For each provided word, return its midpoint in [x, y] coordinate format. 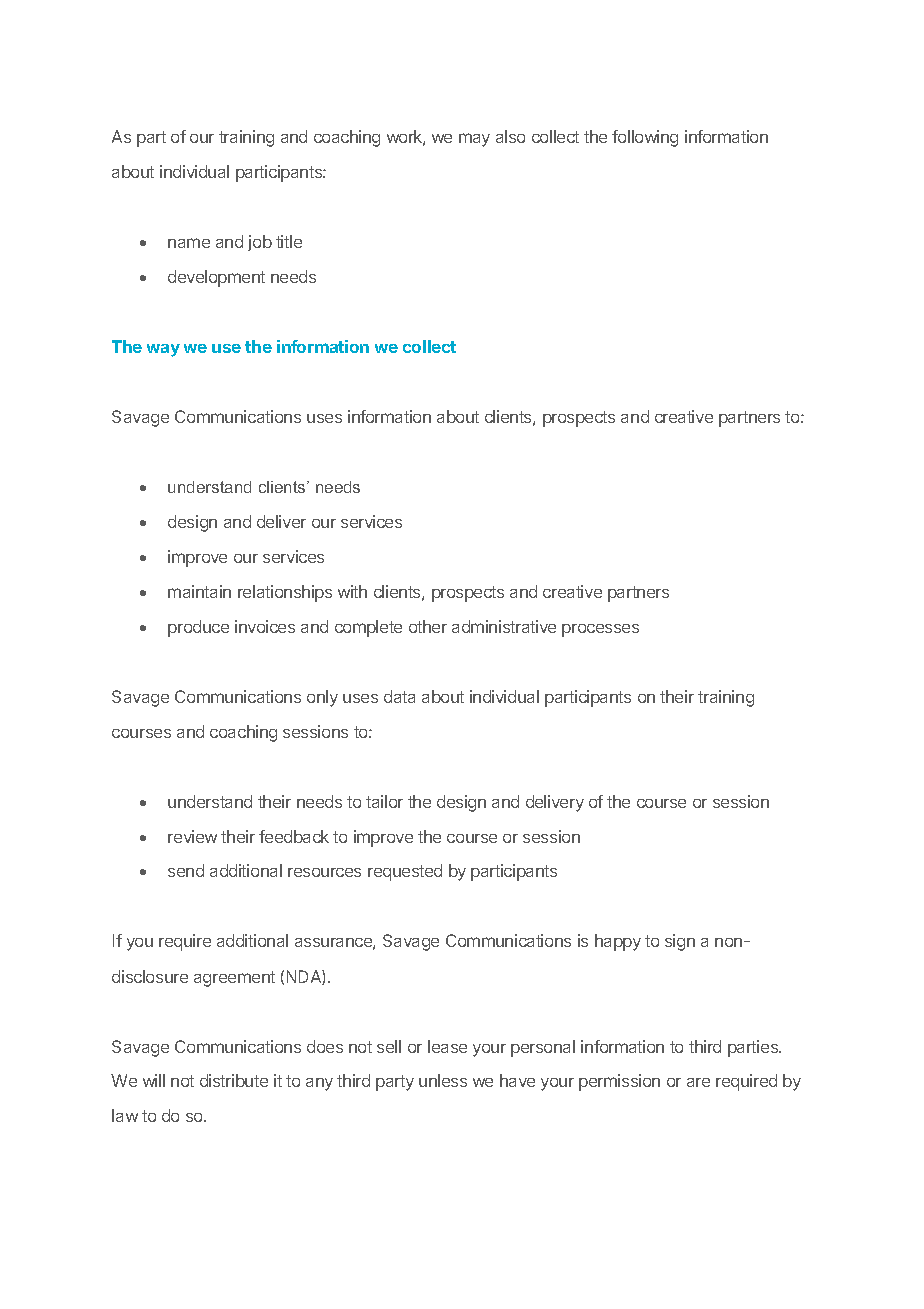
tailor [384, 801]
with [352, 591]
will [154, 1080]
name [189, 243]
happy [618, 942]
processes [600, 630]
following [645, 138]
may [474, 140]
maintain [199, 591]
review [192, 836]
